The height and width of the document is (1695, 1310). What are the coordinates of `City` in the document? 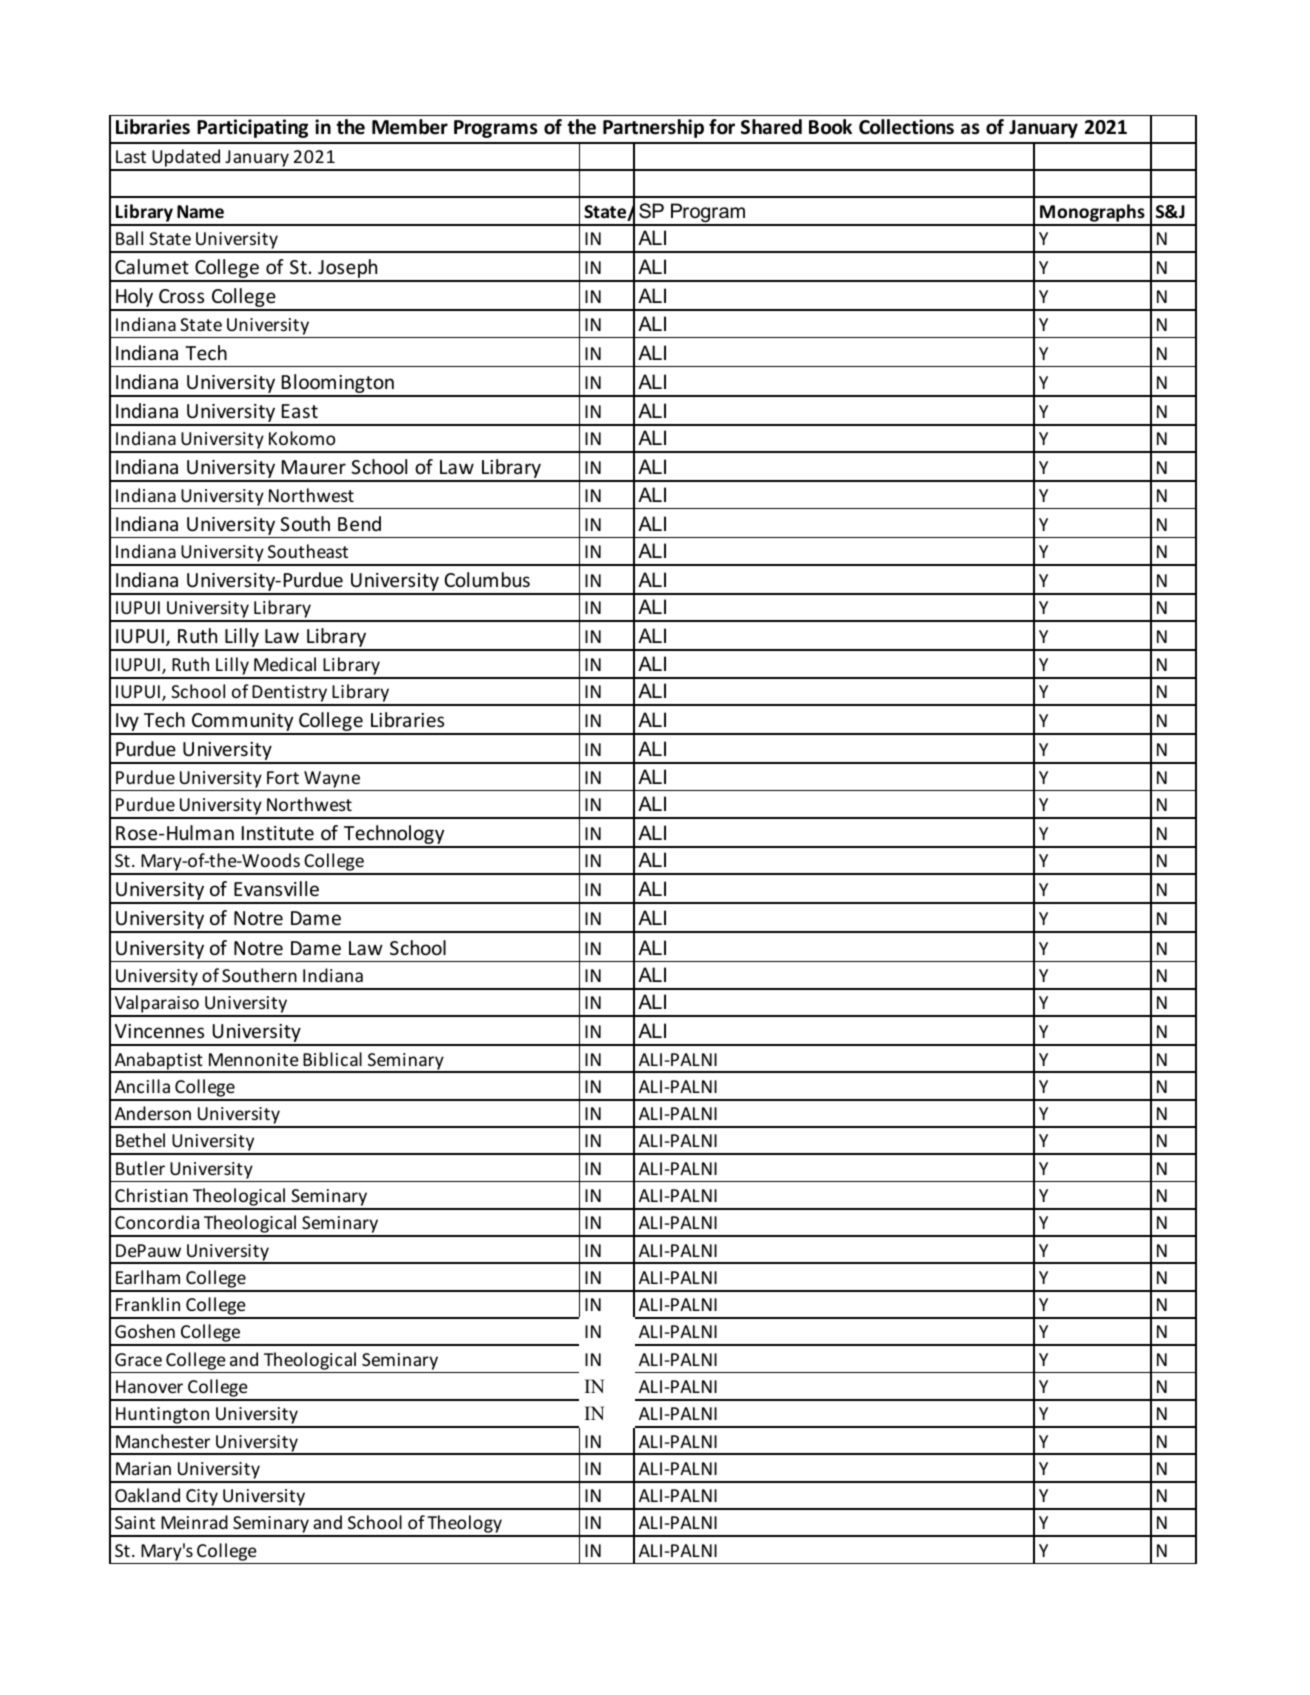 It's located at (202, 1499).
